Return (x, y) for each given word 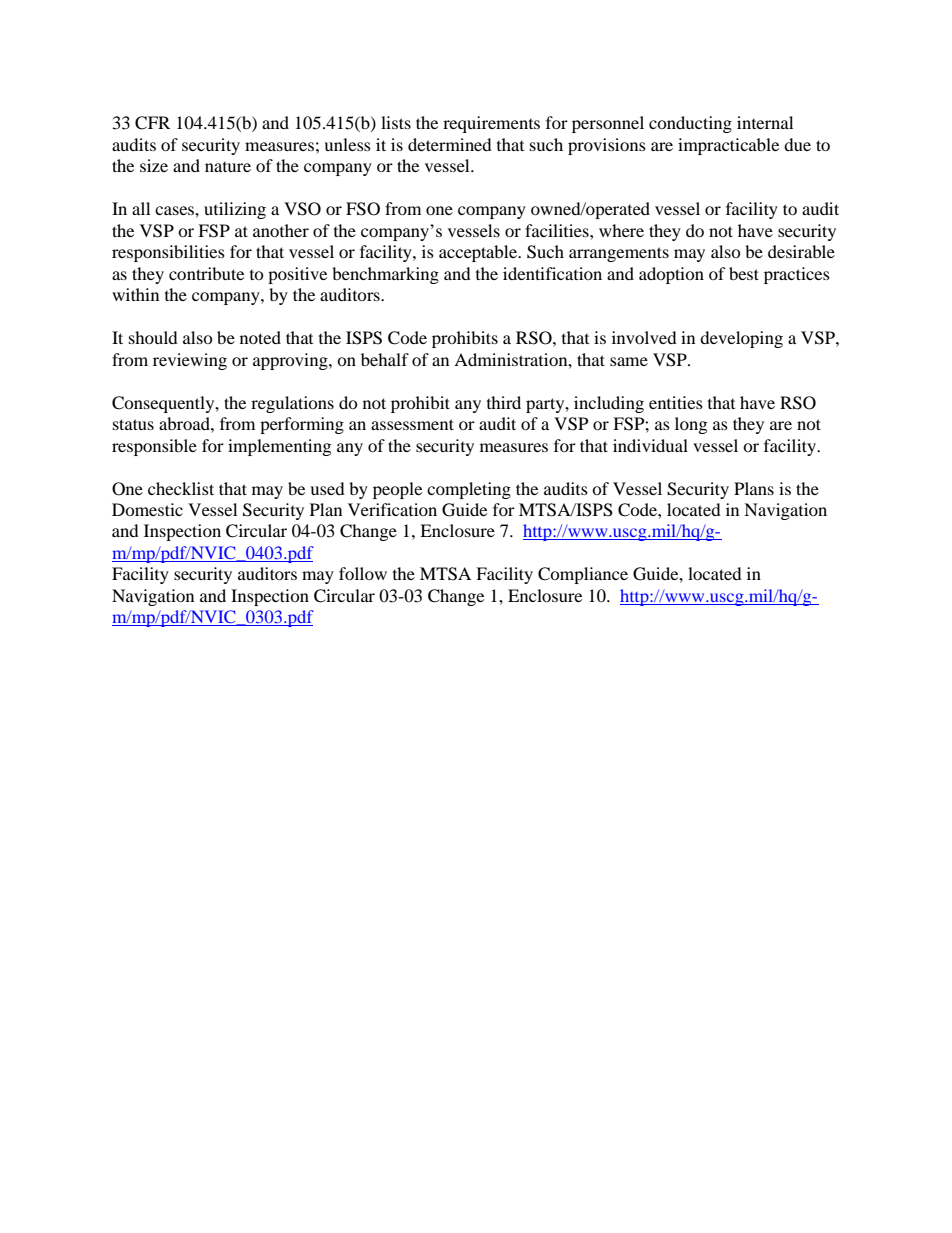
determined (450, 144)
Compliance (583, 575)
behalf (385, 359)
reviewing (190, 361)
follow (363, 573)
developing (741, 339)
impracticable (728, 146)
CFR (152, 123)
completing (469, 490)
